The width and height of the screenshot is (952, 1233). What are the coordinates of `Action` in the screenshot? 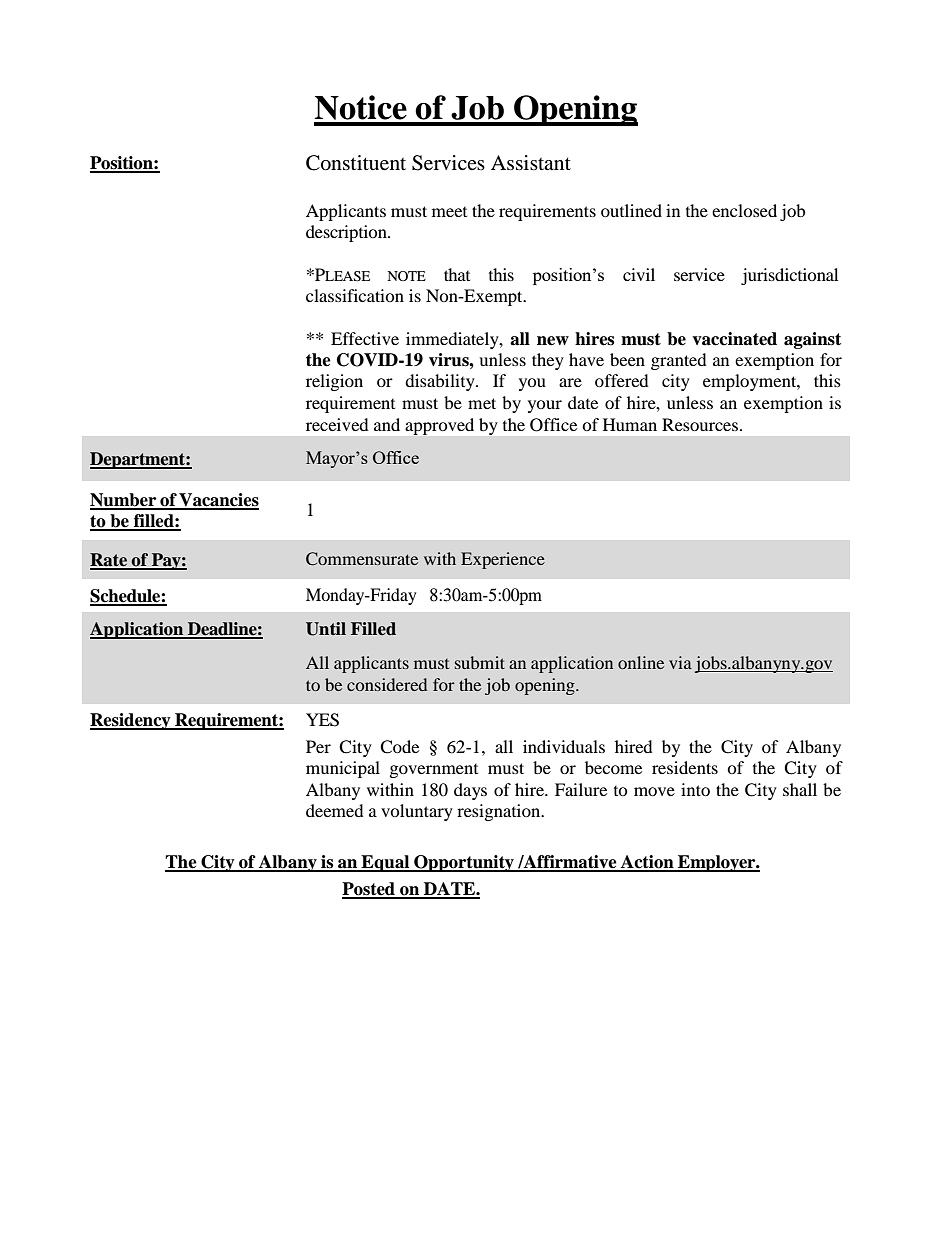 It's located at (647, 863).
